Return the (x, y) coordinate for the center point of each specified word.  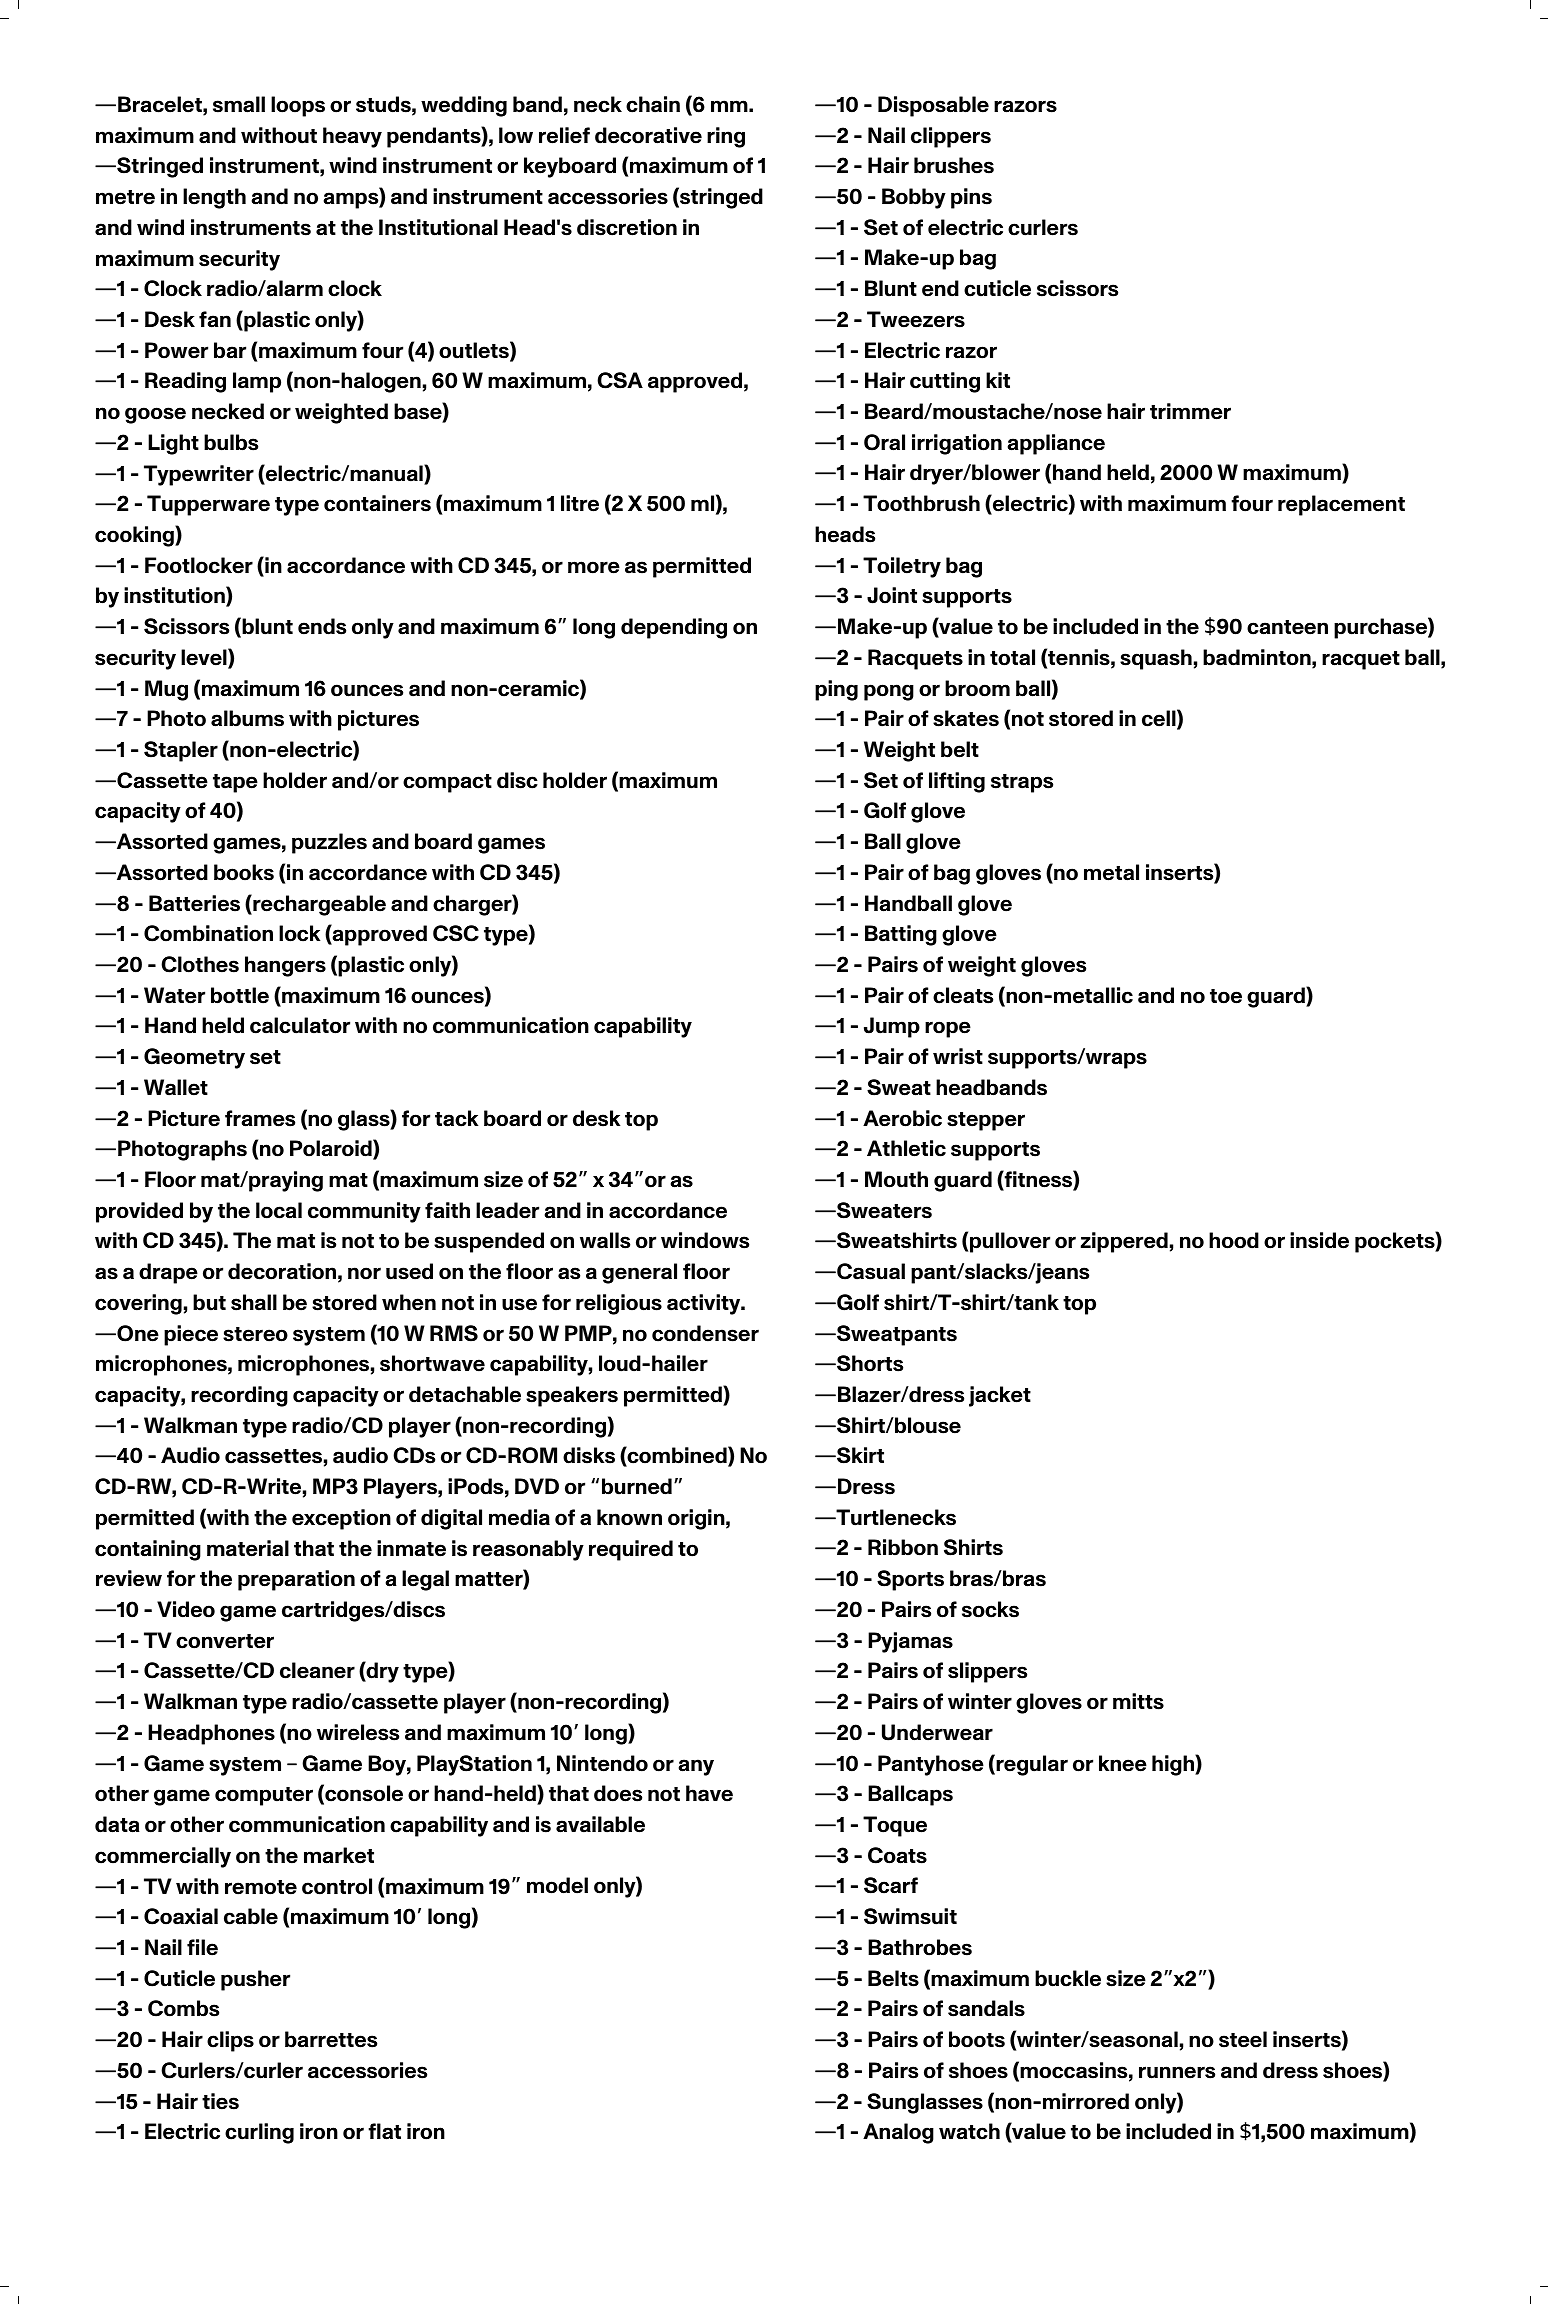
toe (1226, 996)
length (214, 198)
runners (1177, 2072)
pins (971, 198)
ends (322, 626)
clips (230, 2041)
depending (674, 628)
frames (260, 1118)
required (631, 1550)
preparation (296, 1580)
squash (1156, 659)
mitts (1138, 1701)
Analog (898, 2133)
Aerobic (902, 1118)
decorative (648, 135)
